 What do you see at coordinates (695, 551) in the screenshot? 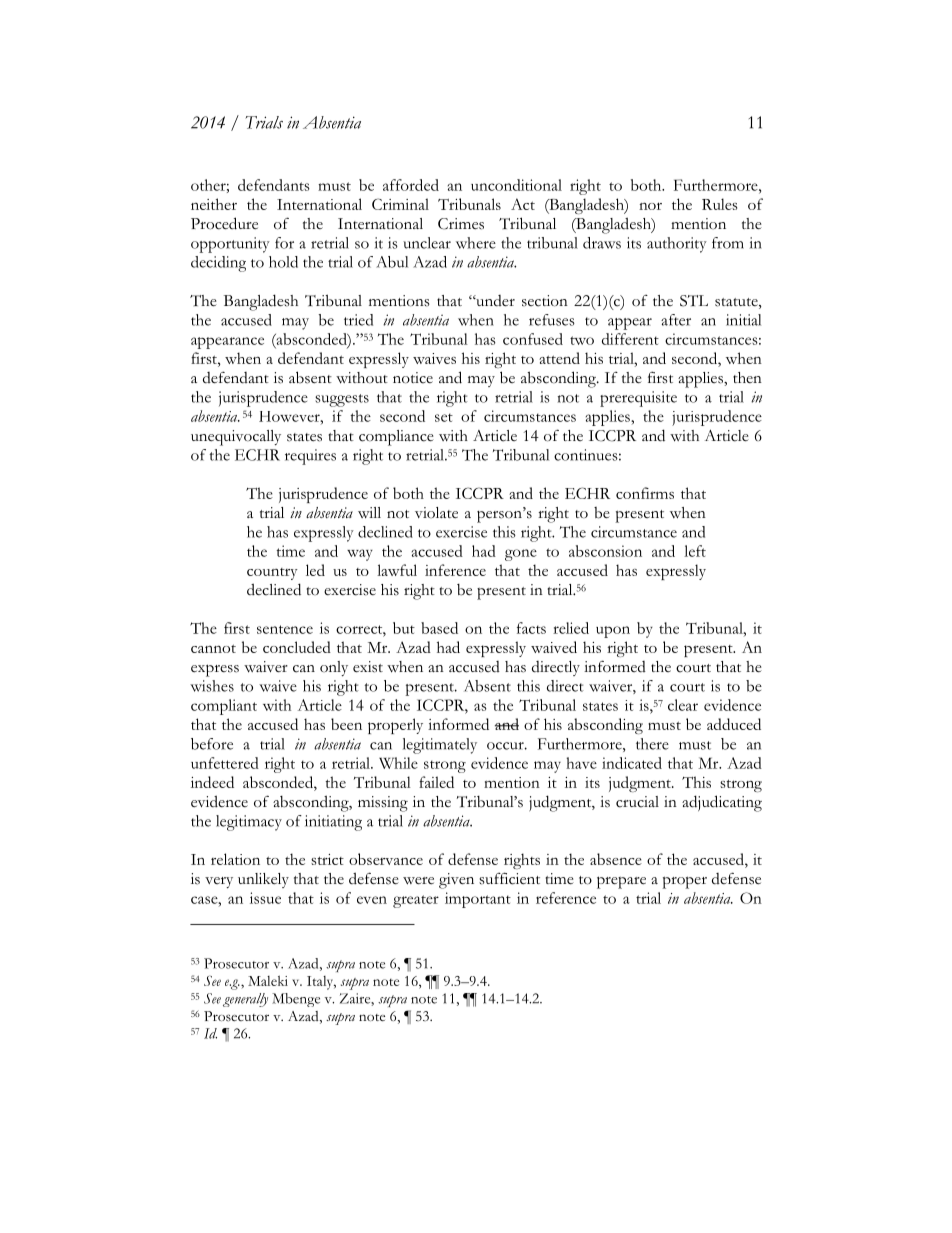
I see `left` at bounding box center [695, 551].
